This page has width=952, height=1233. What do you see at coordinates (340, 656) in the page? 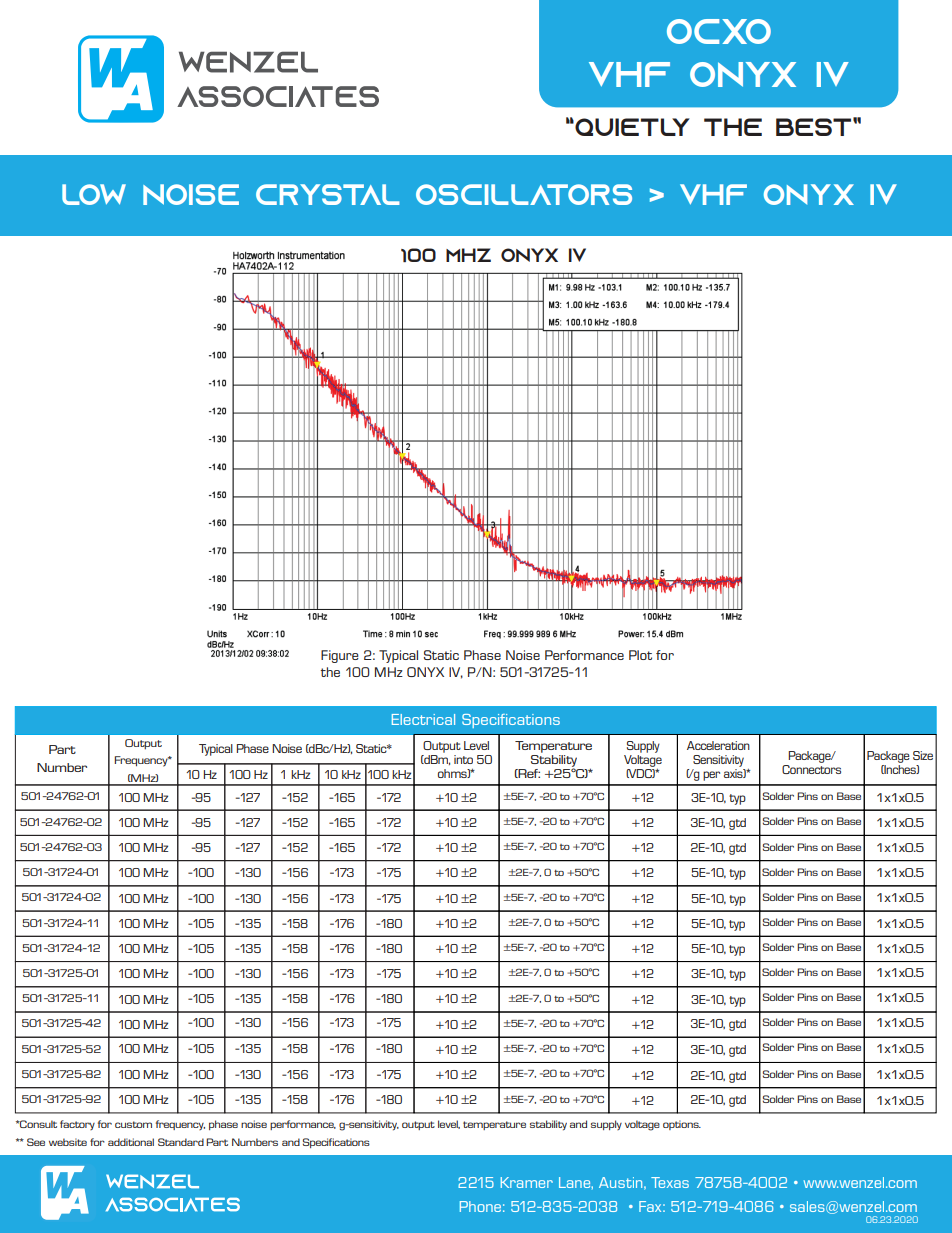
I see `Figure` at bounding box center [340, 656].
